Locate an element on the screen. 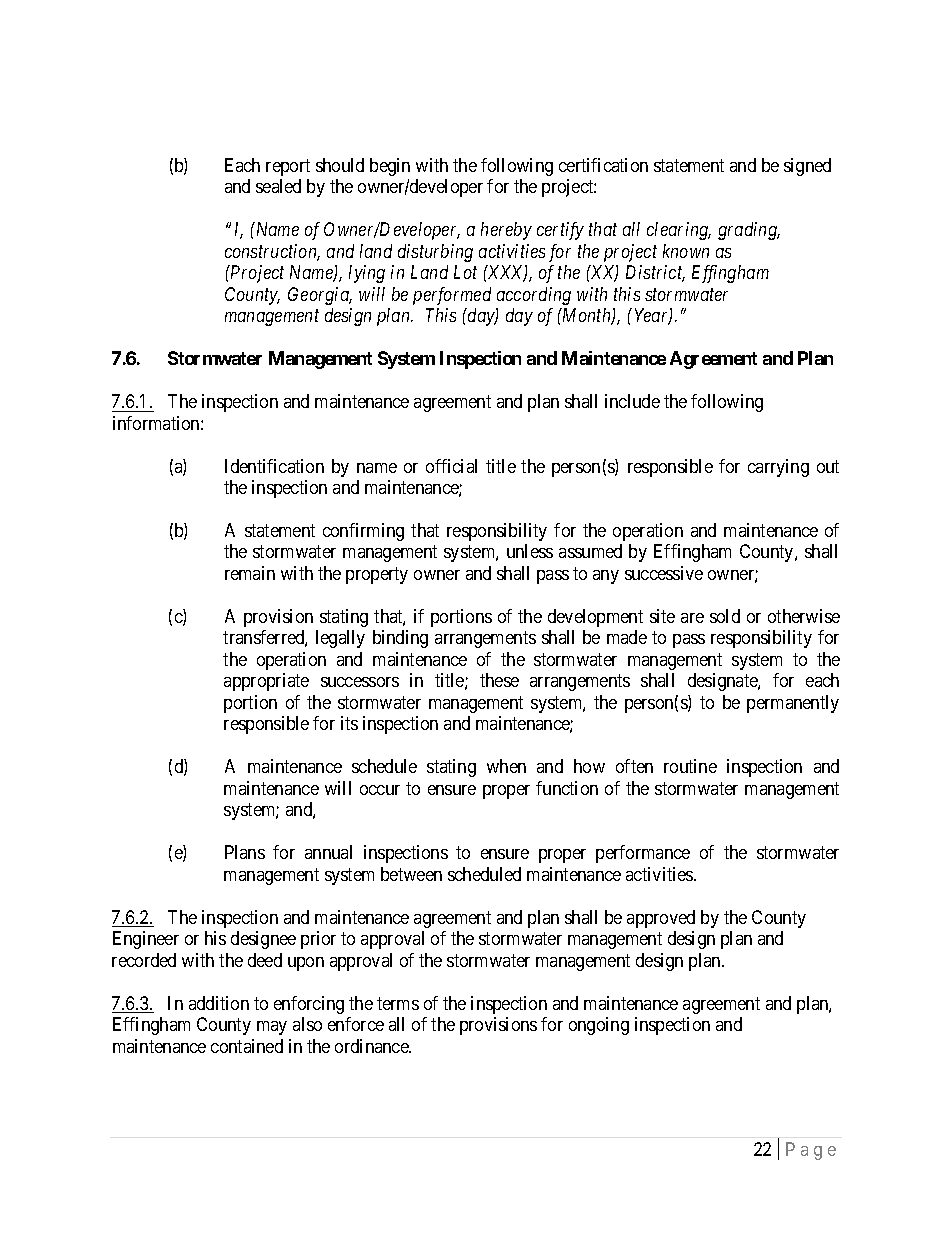 The image size is (952, 1233). ongoing is located at coordinates (599, 1026).
